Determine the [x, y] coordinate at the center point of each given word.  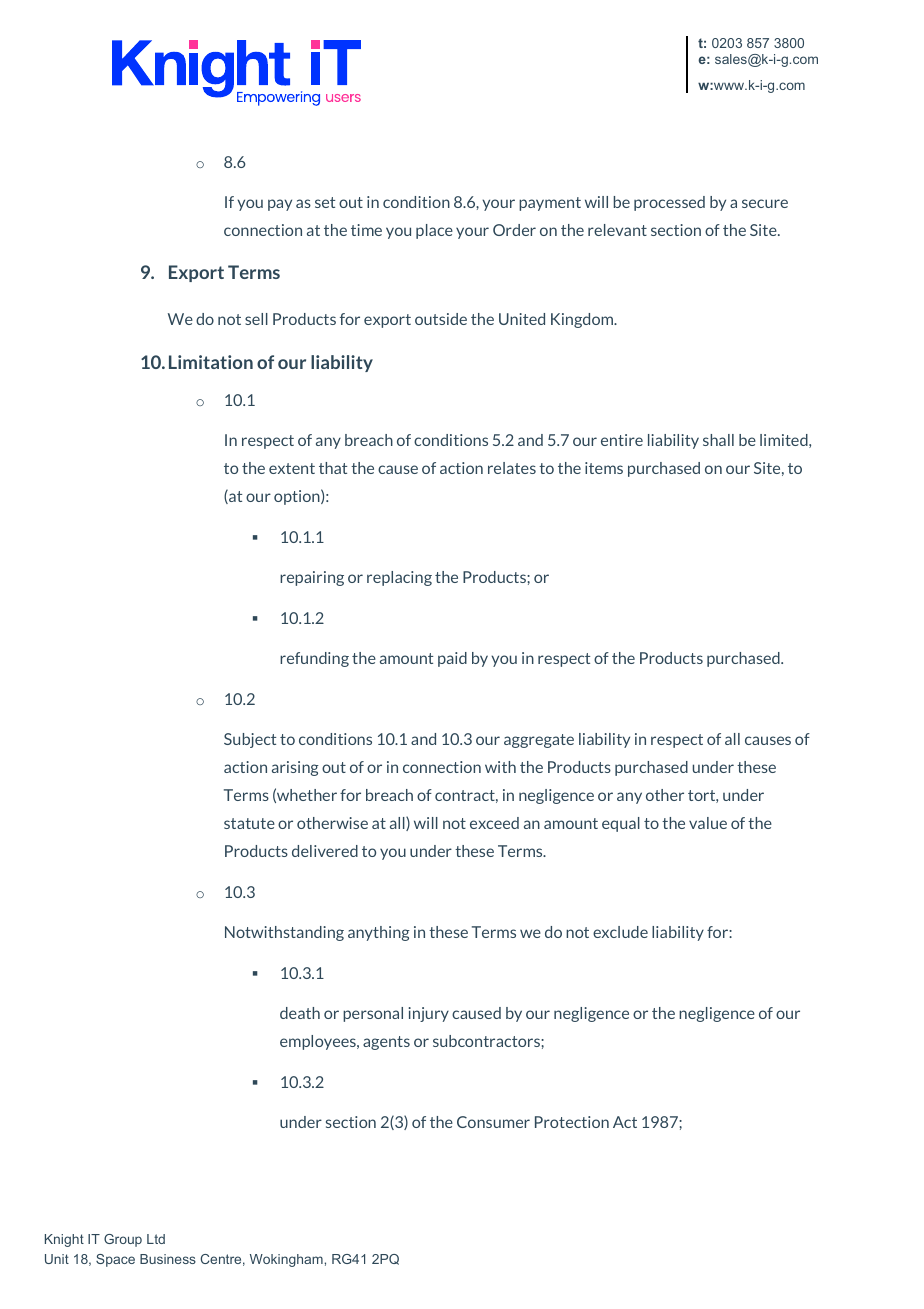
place [434, 231]
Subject [250, 740]
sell [256, 319]
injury [428, 1014]
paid [452, 659]
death [300, 1013]
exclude [620, 932]
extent [292, 468]
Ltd [156, 1239]
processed [669, 203]
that [333, 468]
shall [718, 440]
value [708, 823]
